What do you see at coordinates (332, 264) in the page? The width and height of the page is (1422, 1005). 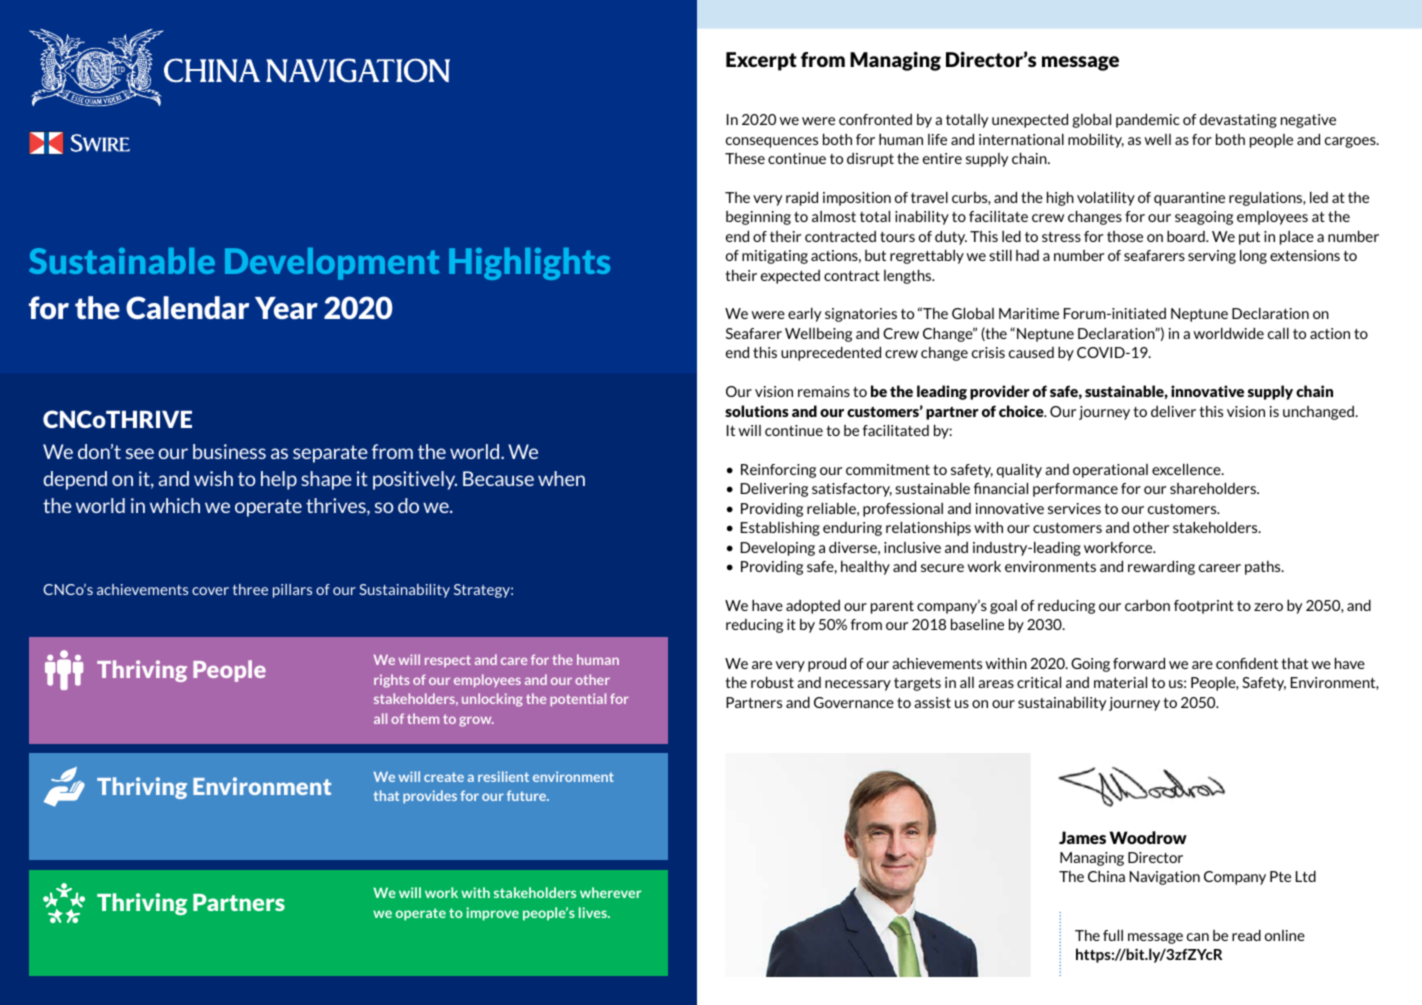 I see `Development` at bounding box center [332, 264].
